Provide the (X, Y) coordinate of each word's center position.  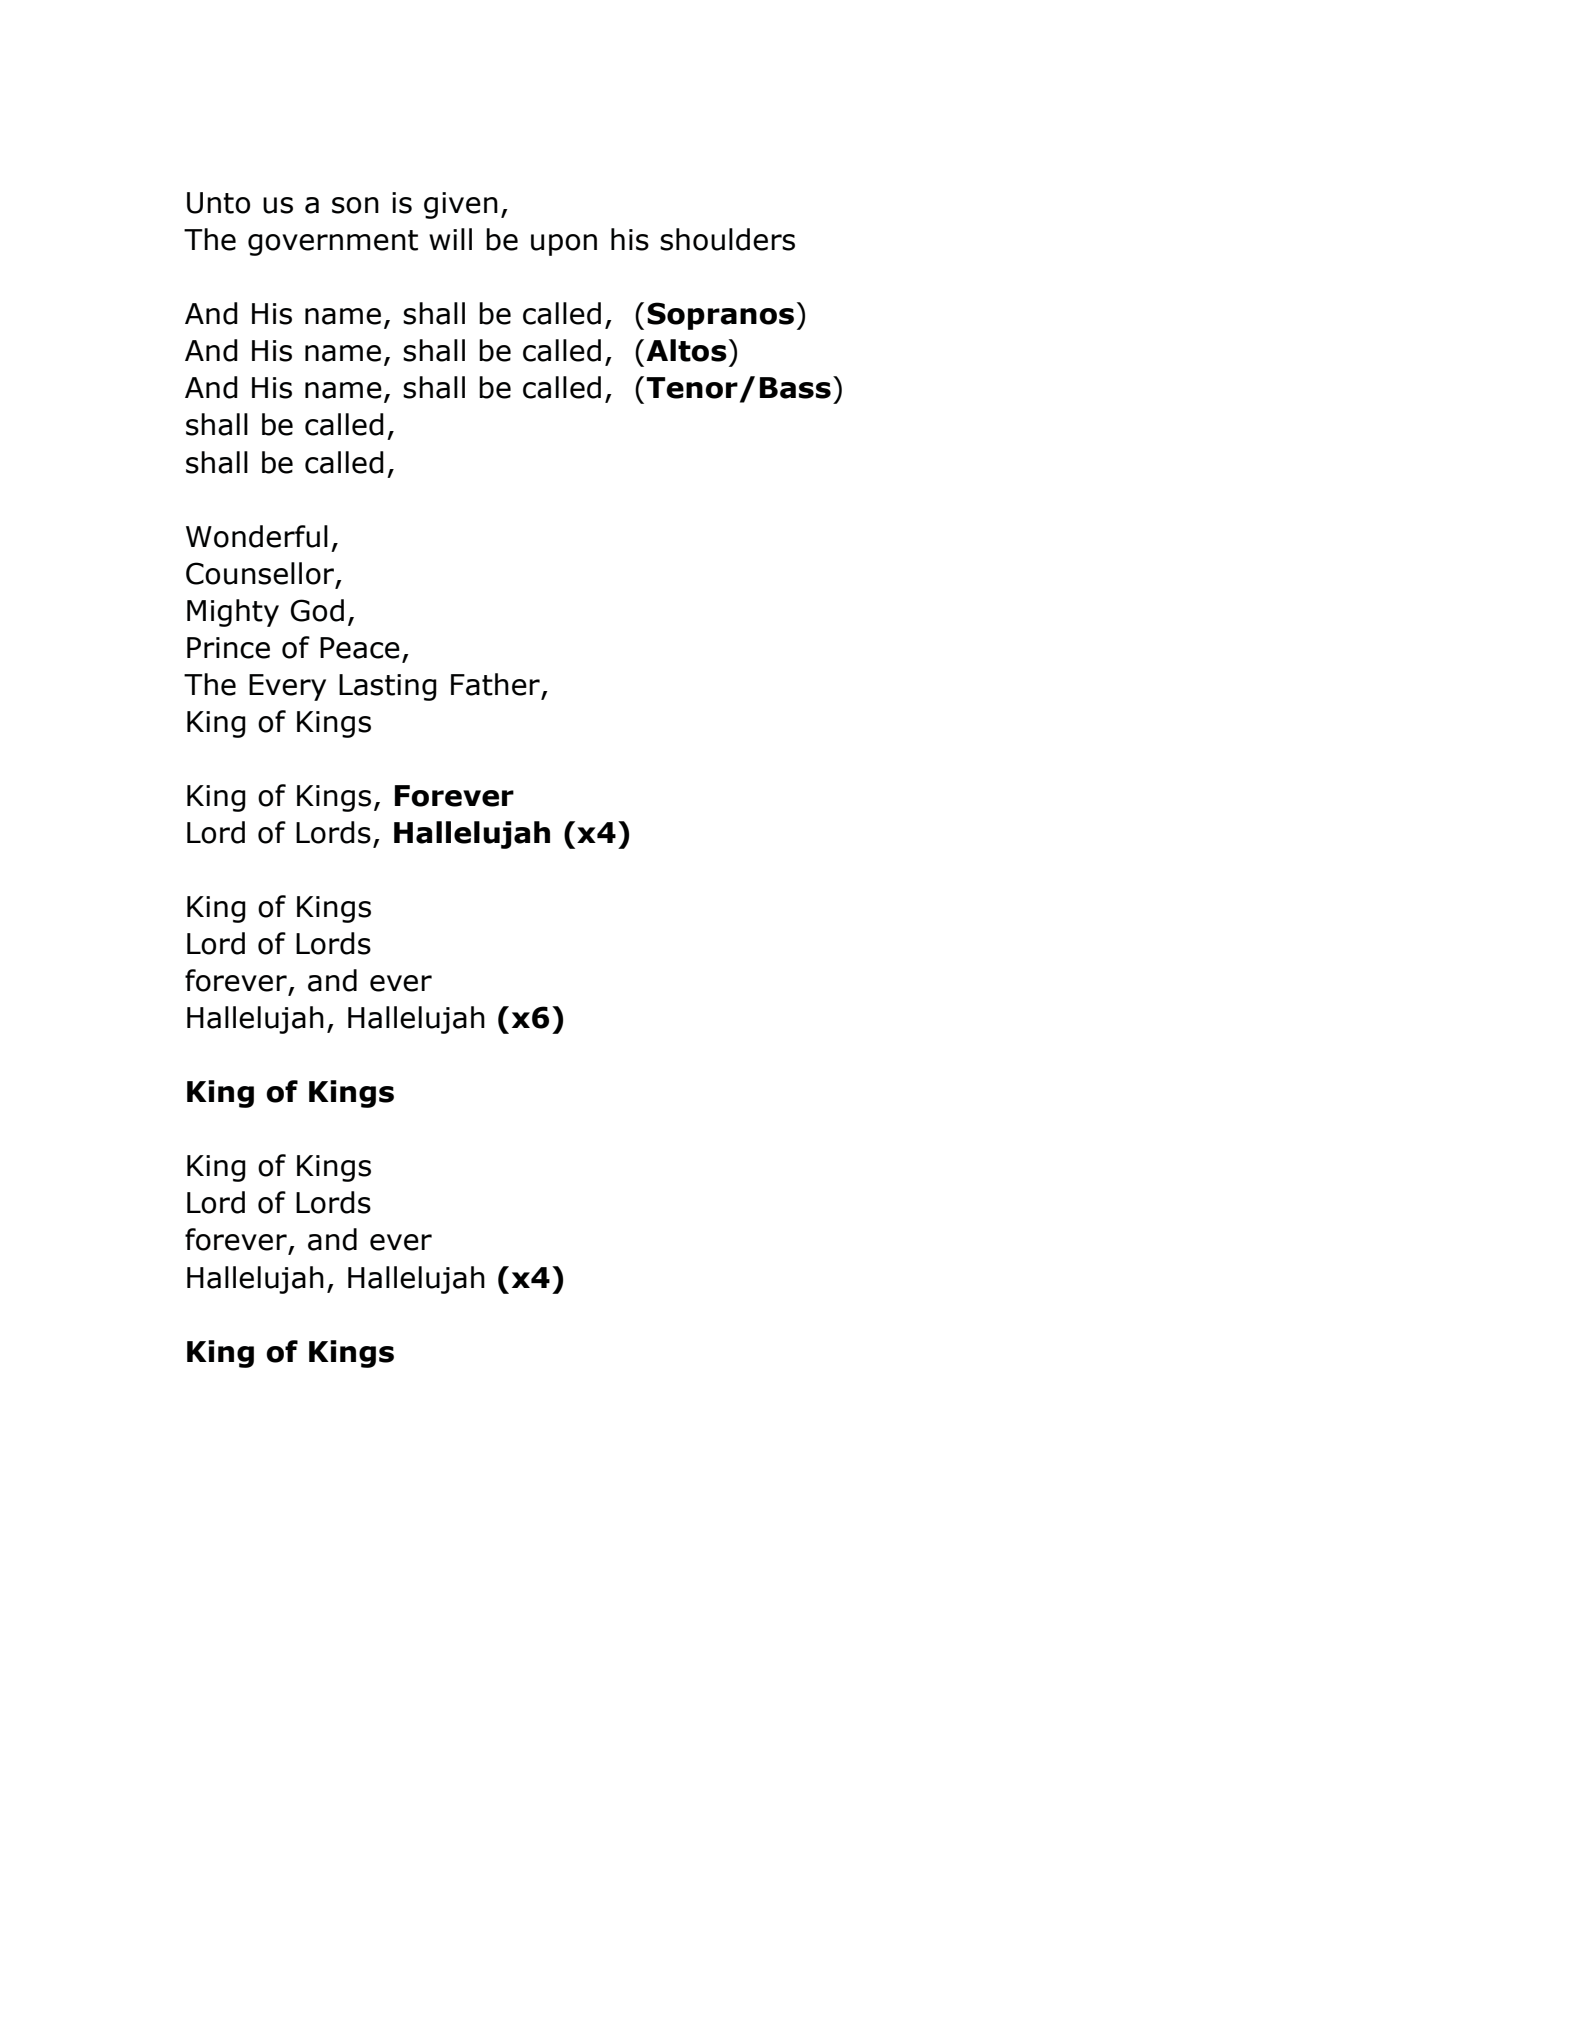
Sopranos (720, 316)
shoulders (727, 239)
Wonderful (257, 536)
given (461, 205)
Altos (686, 350)
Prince (228, 648)
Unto (218, 203)
